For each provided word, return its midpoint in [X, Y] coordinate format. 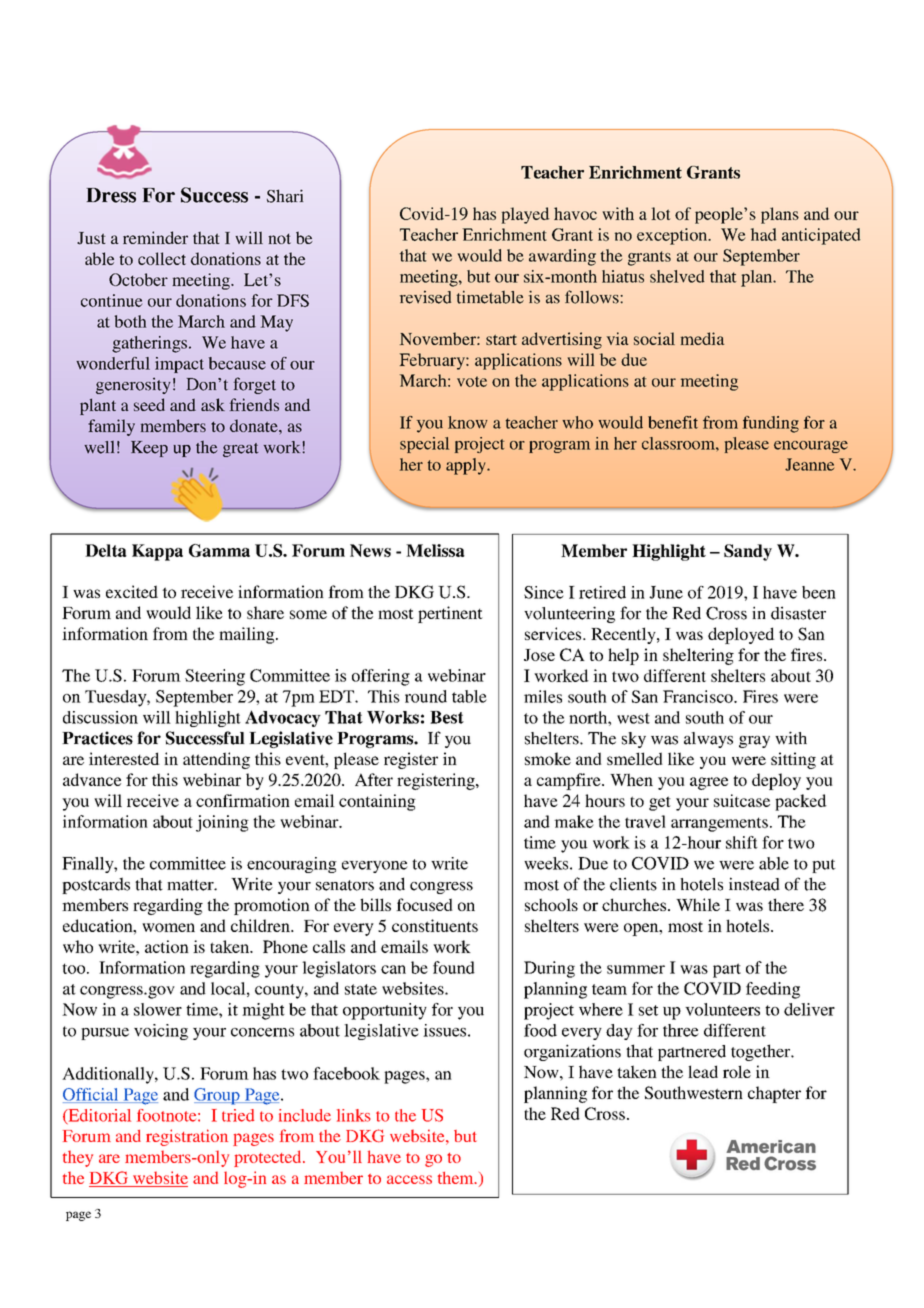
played [525, 215]
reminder [155, 237]
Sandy [748, 552]
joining [222, 823]
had [763, 234]
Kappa [157, 552]
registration [187, 1137]
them [457, 1178]
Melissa [435, 550]
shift [742, 842]
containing [377, 802]
